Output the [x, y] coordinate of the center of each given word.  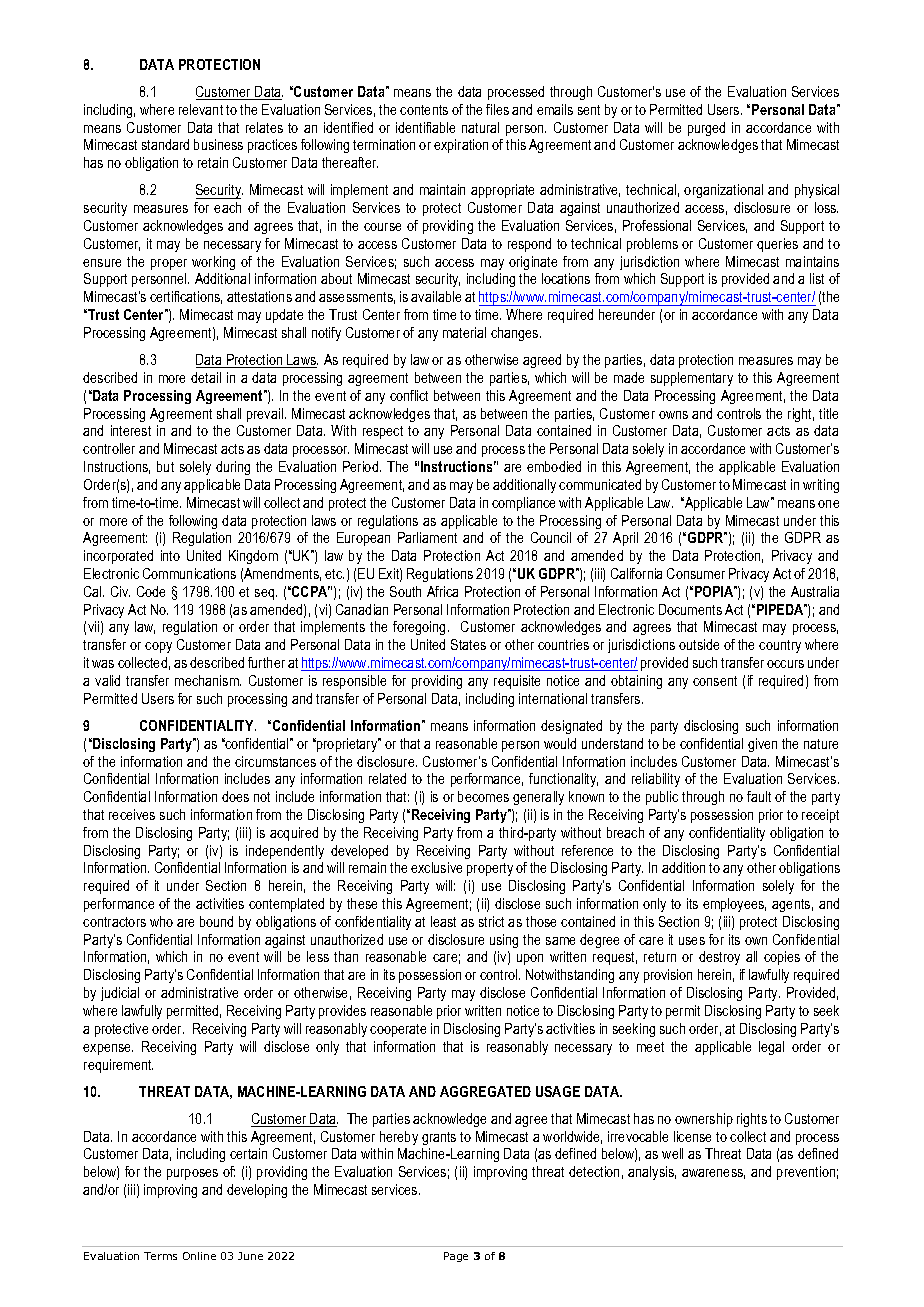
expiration [461, 146]
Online [199, 1256]
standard [165, 144]
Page [456, 1257]
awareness [713, 1174]
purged [706, 129]
